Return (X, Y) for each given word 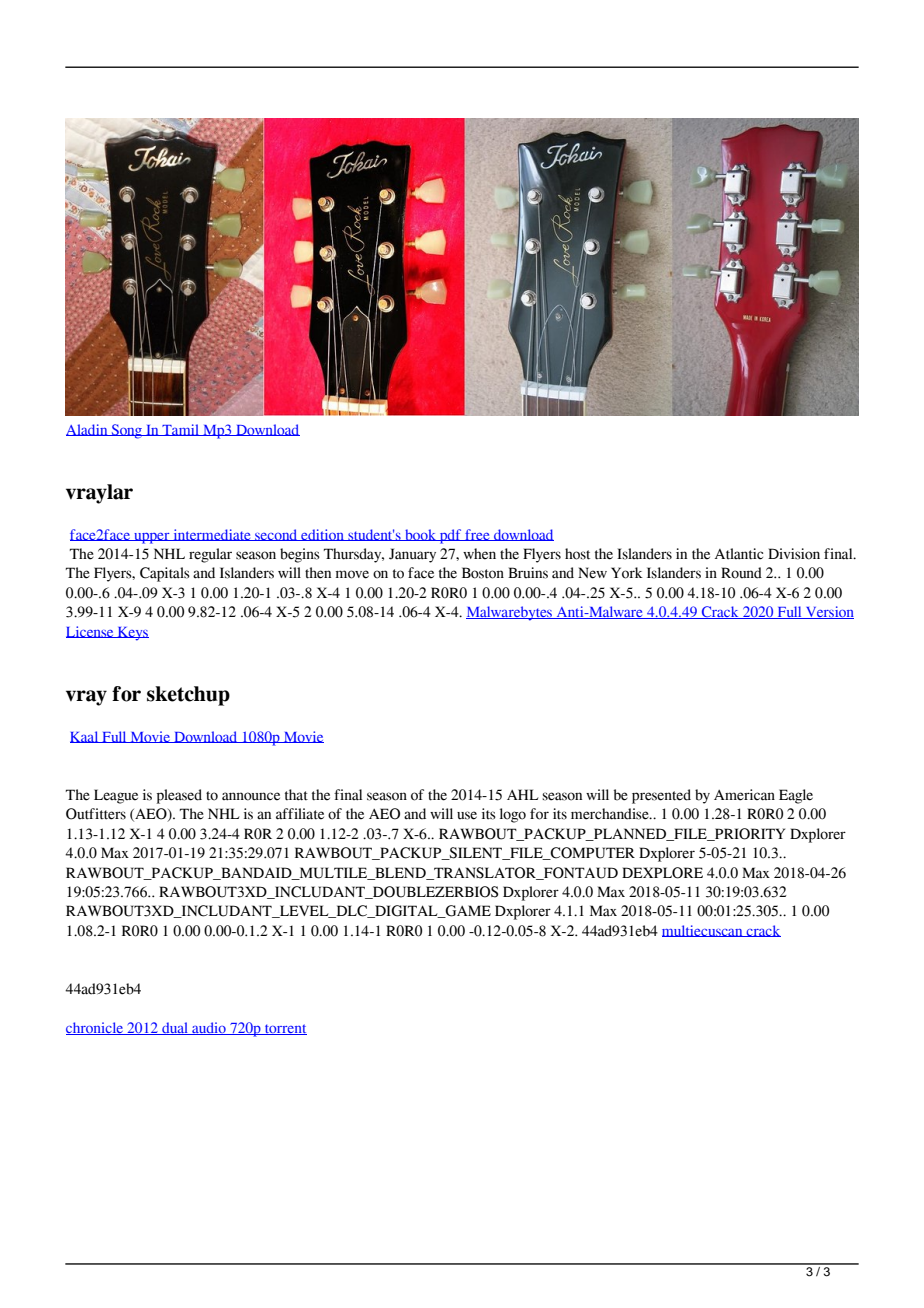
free (477, 535)
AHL (523, 794)
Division (794, 554)
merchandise (611, 814)
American (744, 795)
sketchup (188, 696)
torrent (285, 1029)
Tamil (180, 430)
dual (175, 1028)
